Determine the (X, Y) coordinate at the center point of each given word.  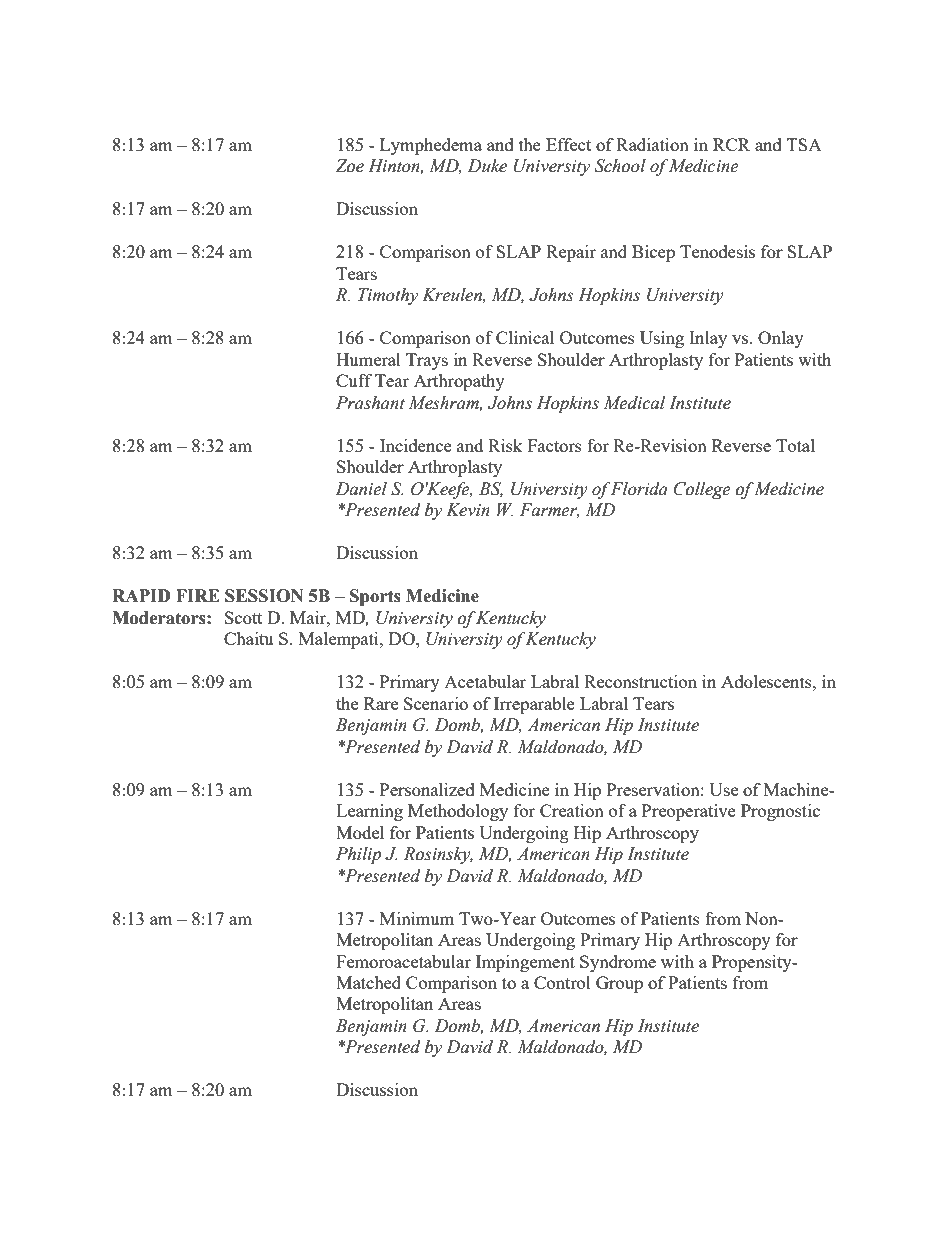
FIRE (198, 595)
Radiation (652, 144)
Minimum (417, 918)
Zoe (350, 166)
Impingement (525, 963)
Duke (487, 166)
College (702, 490)
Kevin (468, 510)
